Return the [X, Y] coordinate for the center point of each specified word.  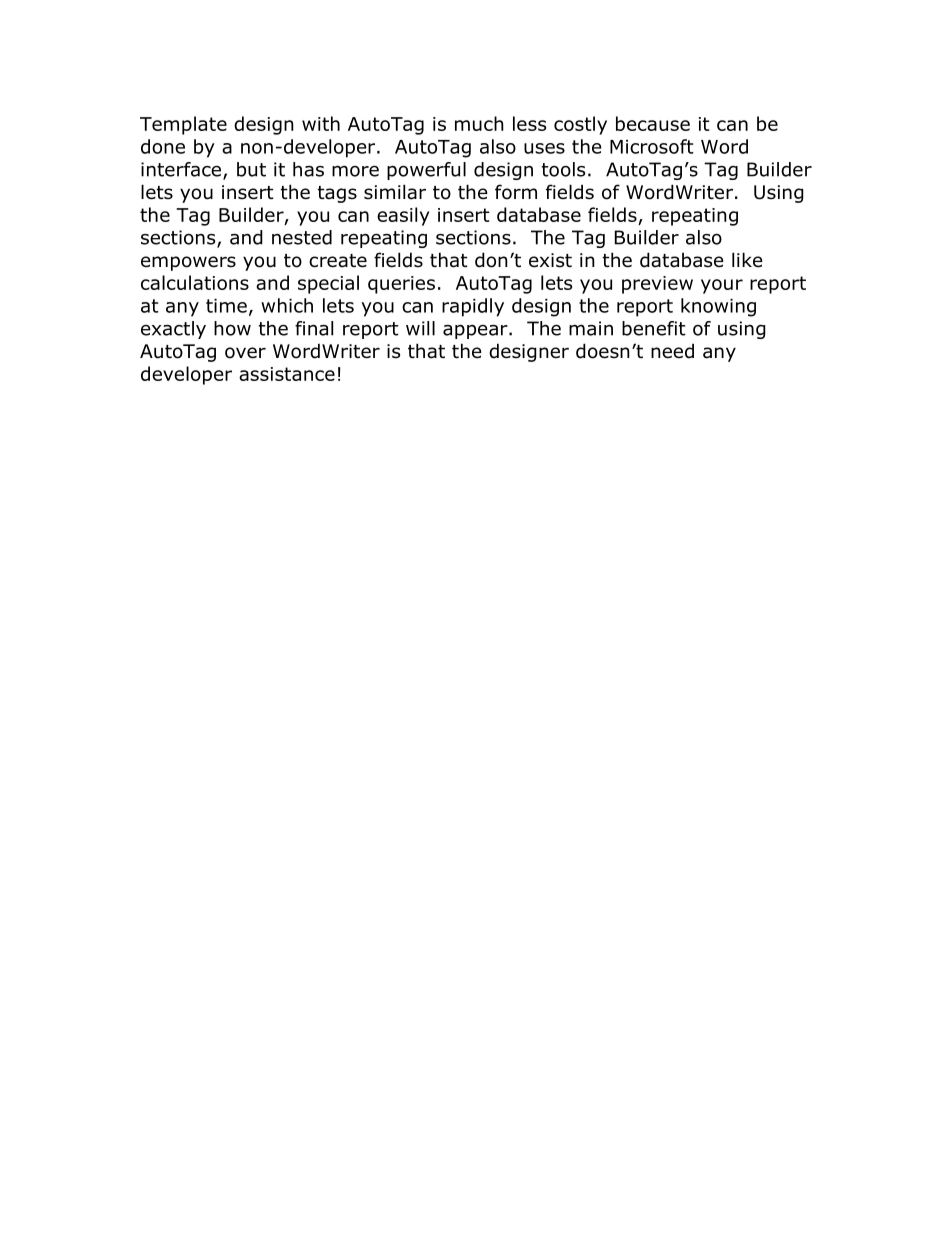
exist [550, 260]
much [479, 123]
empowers [188, 263]
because [653, 123]
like [747, 260]
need [672, 351]
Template [183, 125]
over [245, 353]
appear [476, 331]
